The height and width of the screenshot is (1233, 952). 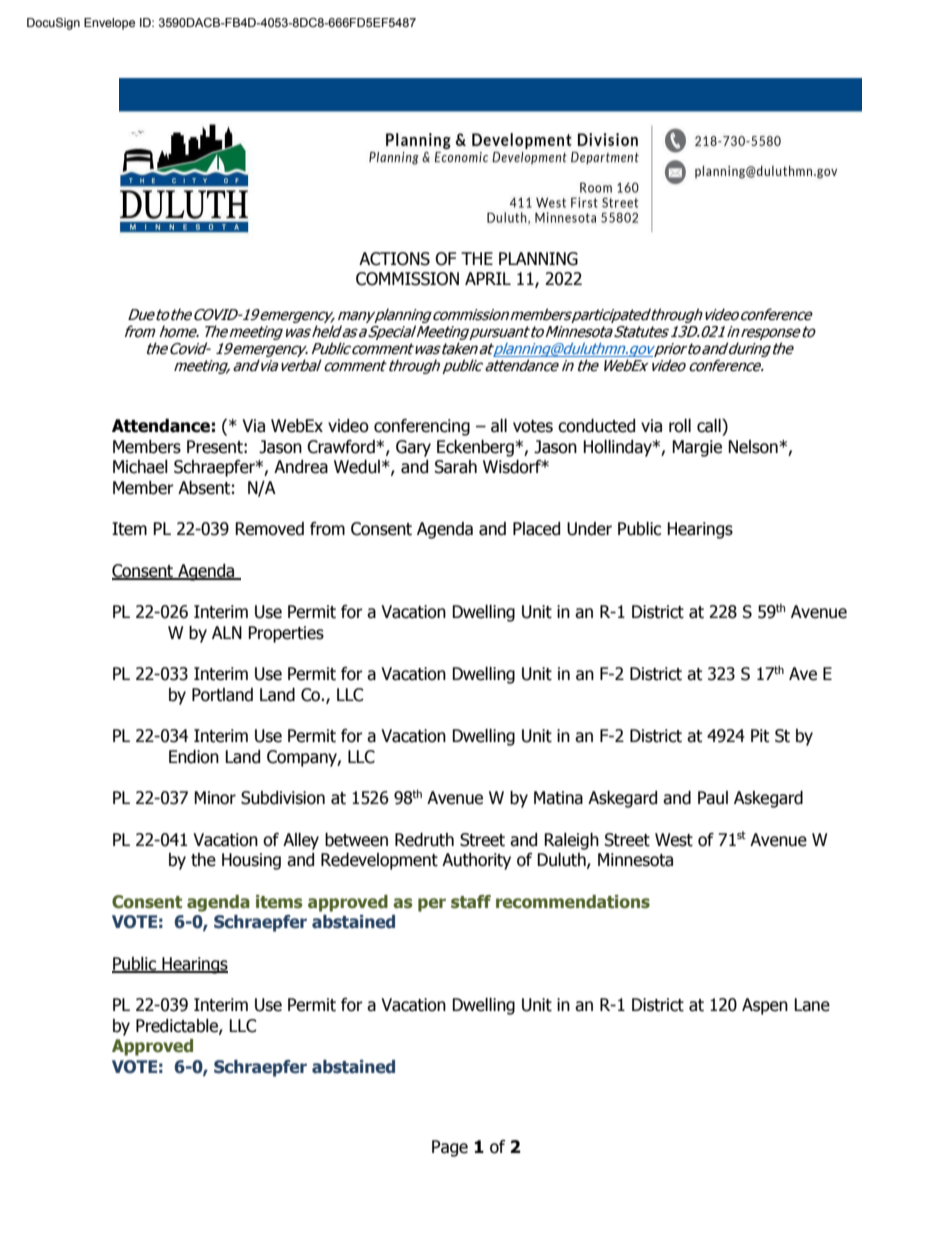 What do you see at coordinates (488, 278) in the screenshot?
I see `APRIL` at bounding box center [488, 278].
